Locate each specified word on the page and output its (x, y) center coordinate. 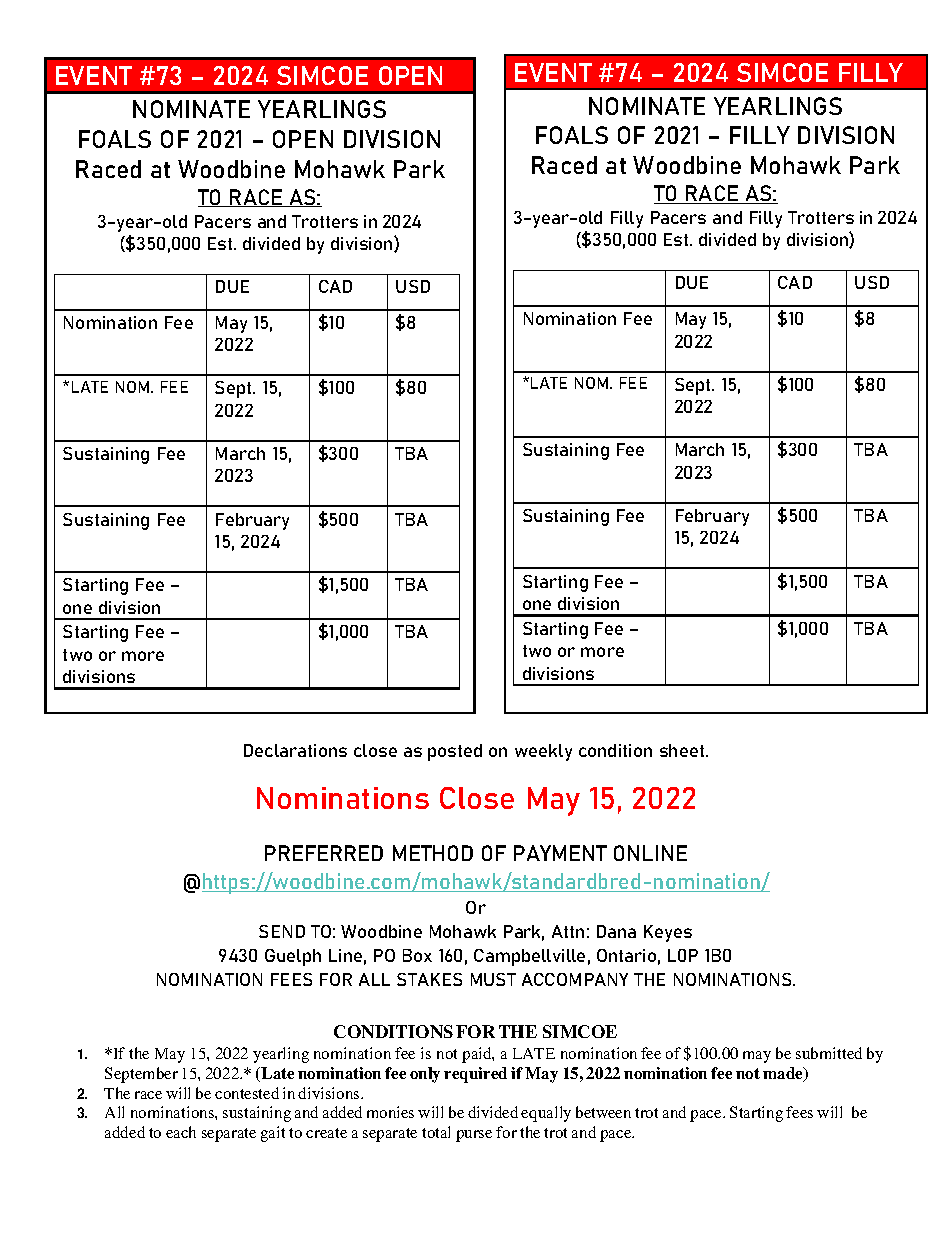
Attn (568, 931)
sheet (683, 750)
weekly (543, 752)
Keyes (668, 933)
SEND (282, 931)
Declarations (295, 750)
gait (273, 1134)
